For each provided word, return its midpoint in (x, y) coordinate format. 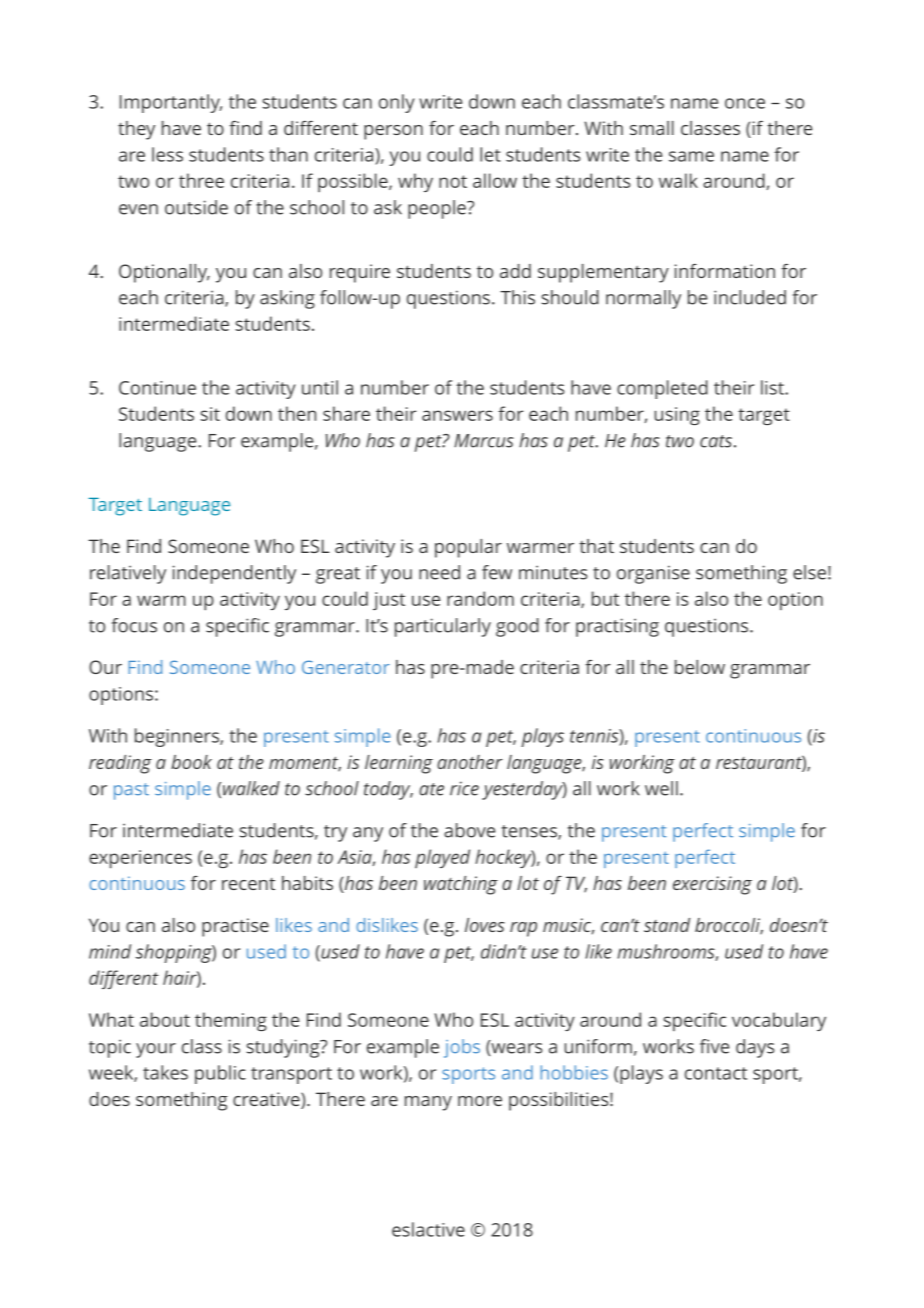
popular (468, 548)
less (167, 154)
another (470, 762)
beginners (178, 737)
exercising (712, 885)
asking (287, 299)
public (220, 1074)
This (517, 297)
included (750, 297)
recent (248, 884)
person (393, 132)
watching (461, 885)
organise (653, 574)
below (700, 667)
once (745, 103)
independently (234, 574)
